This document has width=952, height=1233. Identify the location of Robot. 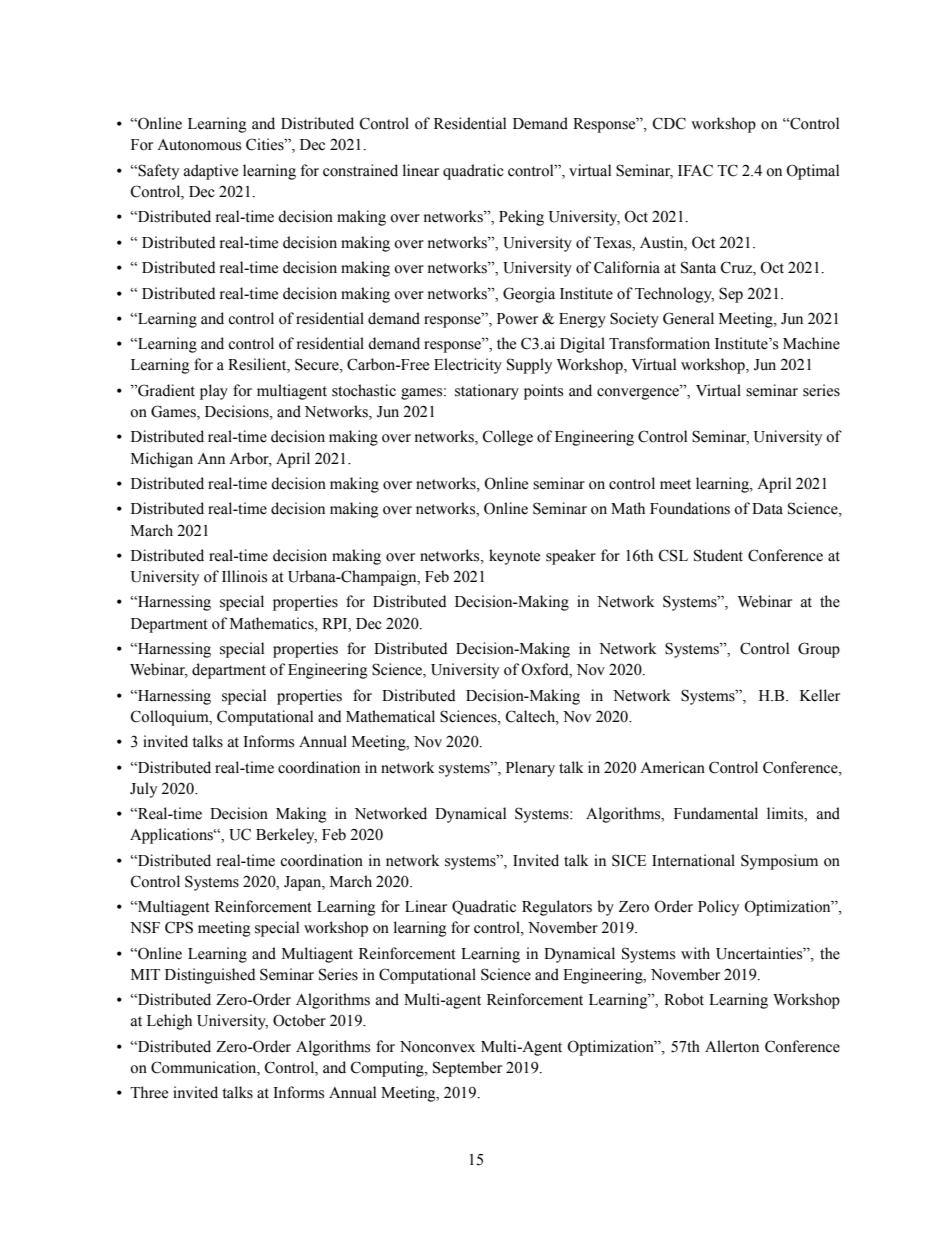
(684, 999).
